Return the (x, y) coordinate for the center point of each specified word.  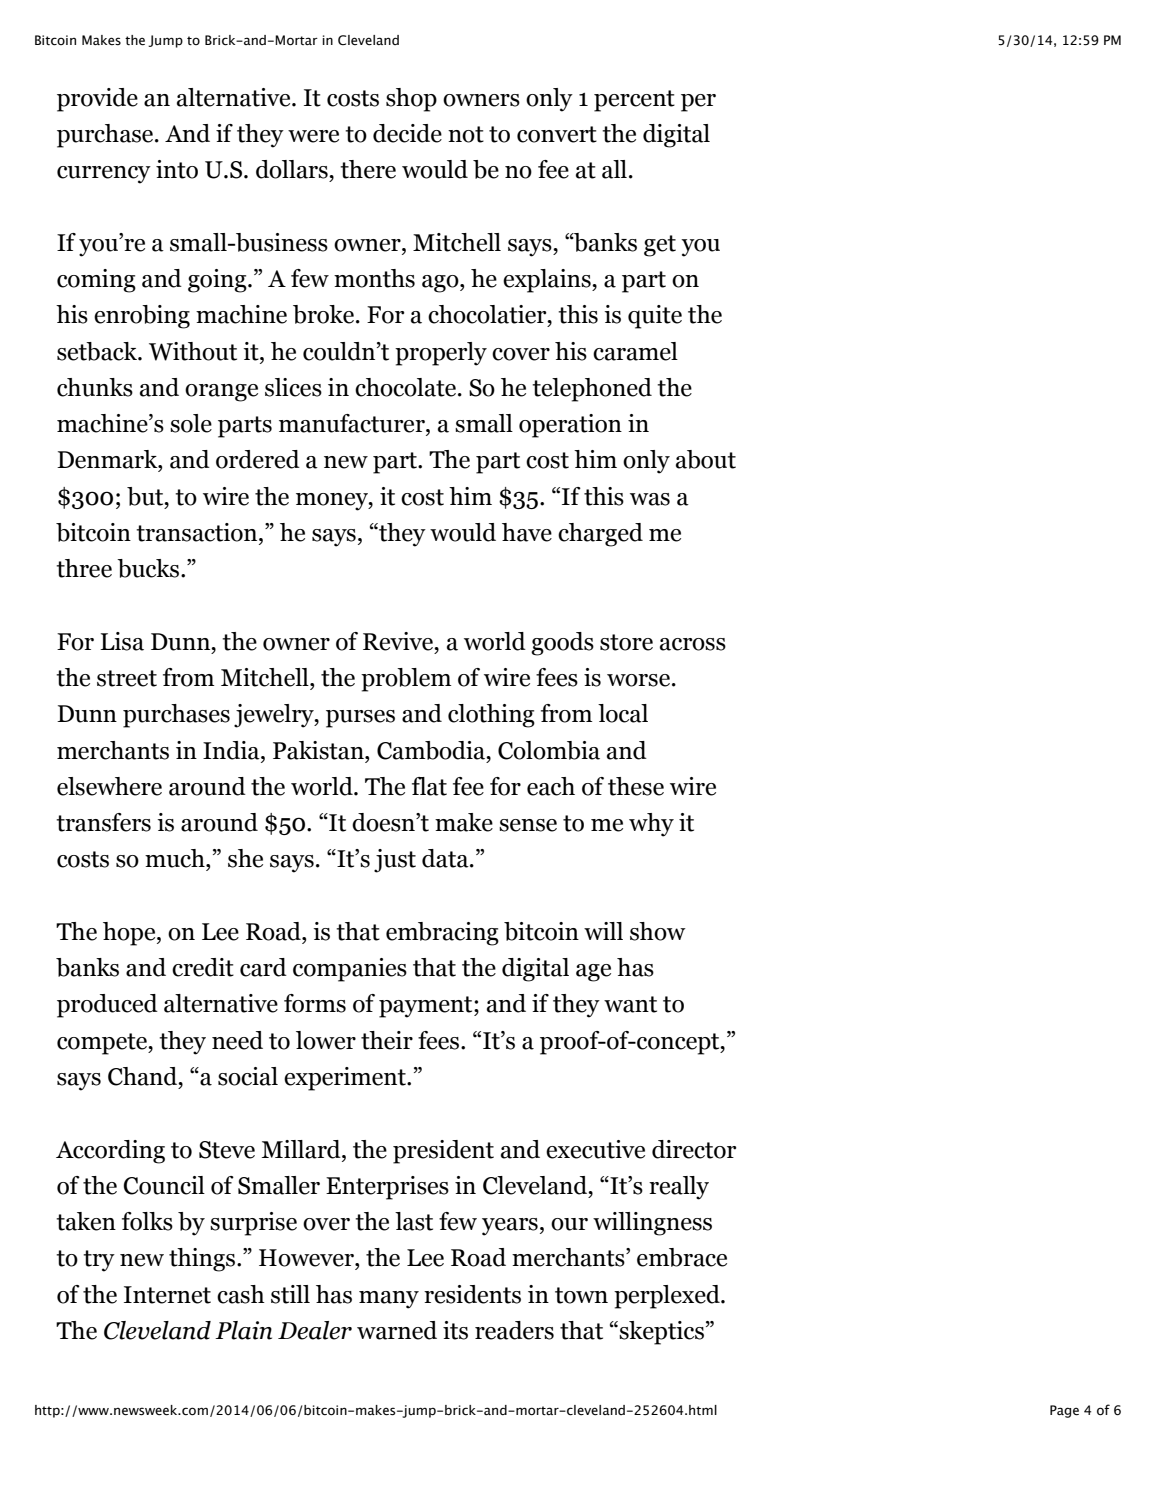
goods (562, 644)
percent (634, 101)
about (706, 459)
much (176, 858)
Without (193, 351)
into (177, 169)
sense (528, 825)
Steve (227, 1150)
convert (557, 134)
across (693, 644)
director (694, 1149)
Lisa (122, 641)
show (658, 931)
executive (595, 1149)
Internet (167, 1295)
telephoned (592, 390)
